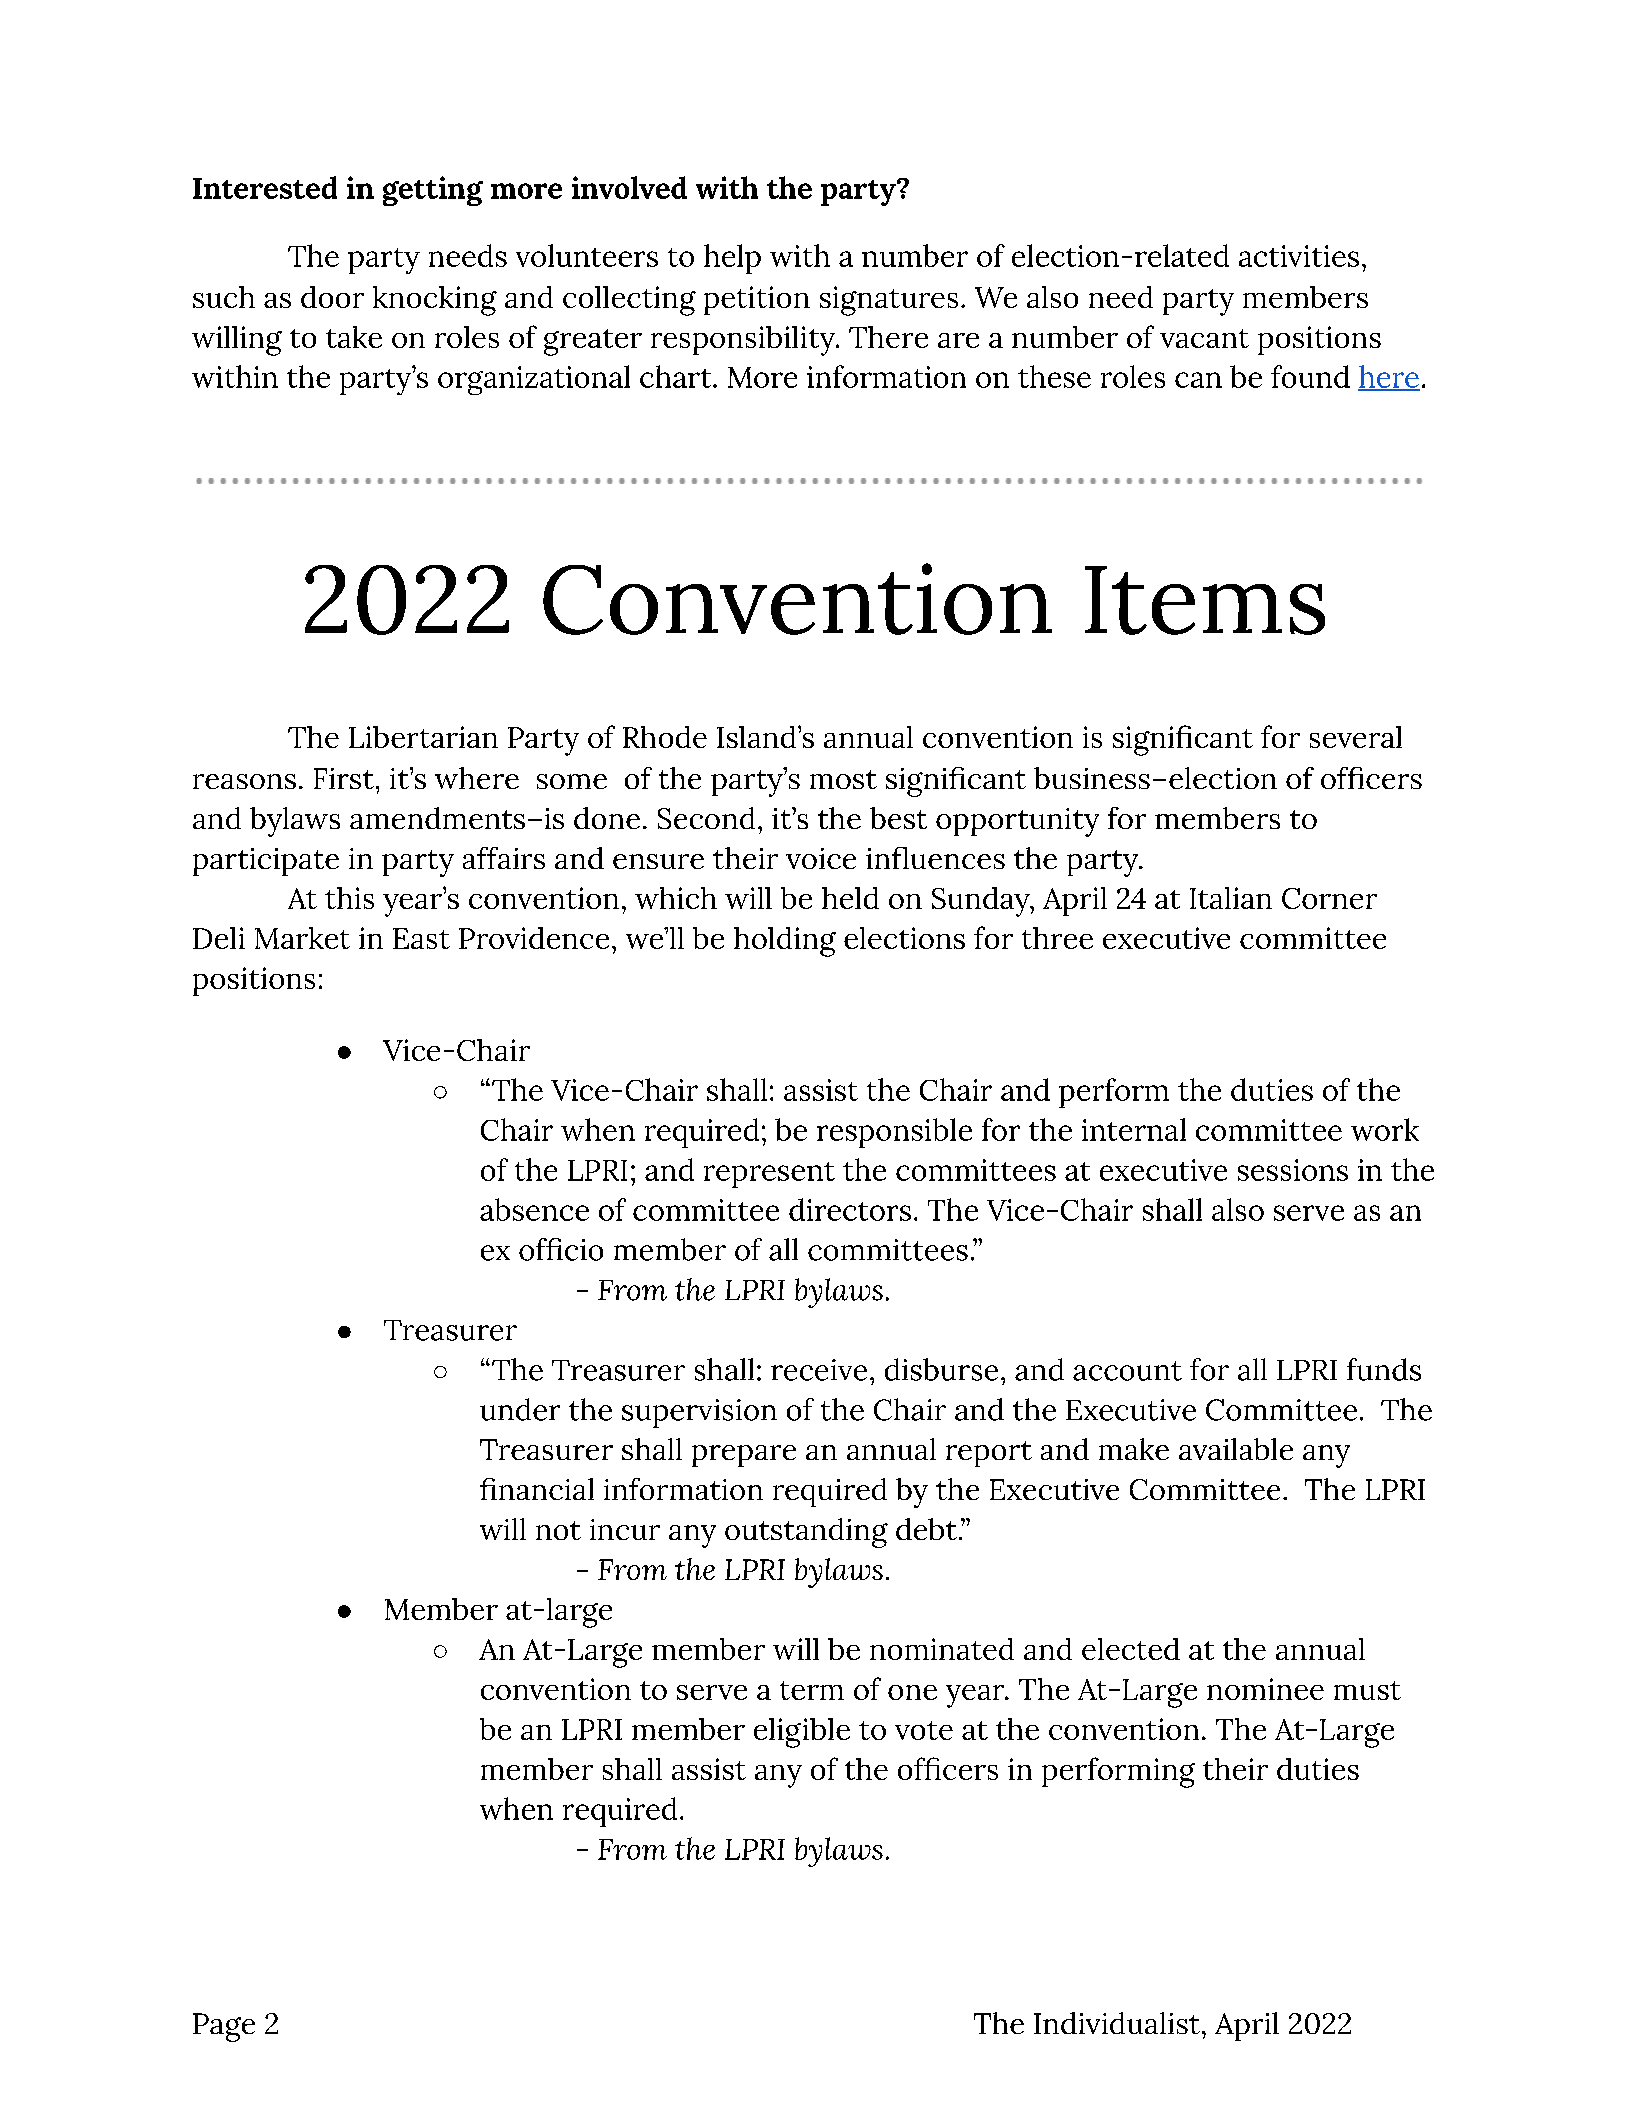  Describe the element at coordinates (1205, 600) in the screenshot. I see `Items` at that location.
